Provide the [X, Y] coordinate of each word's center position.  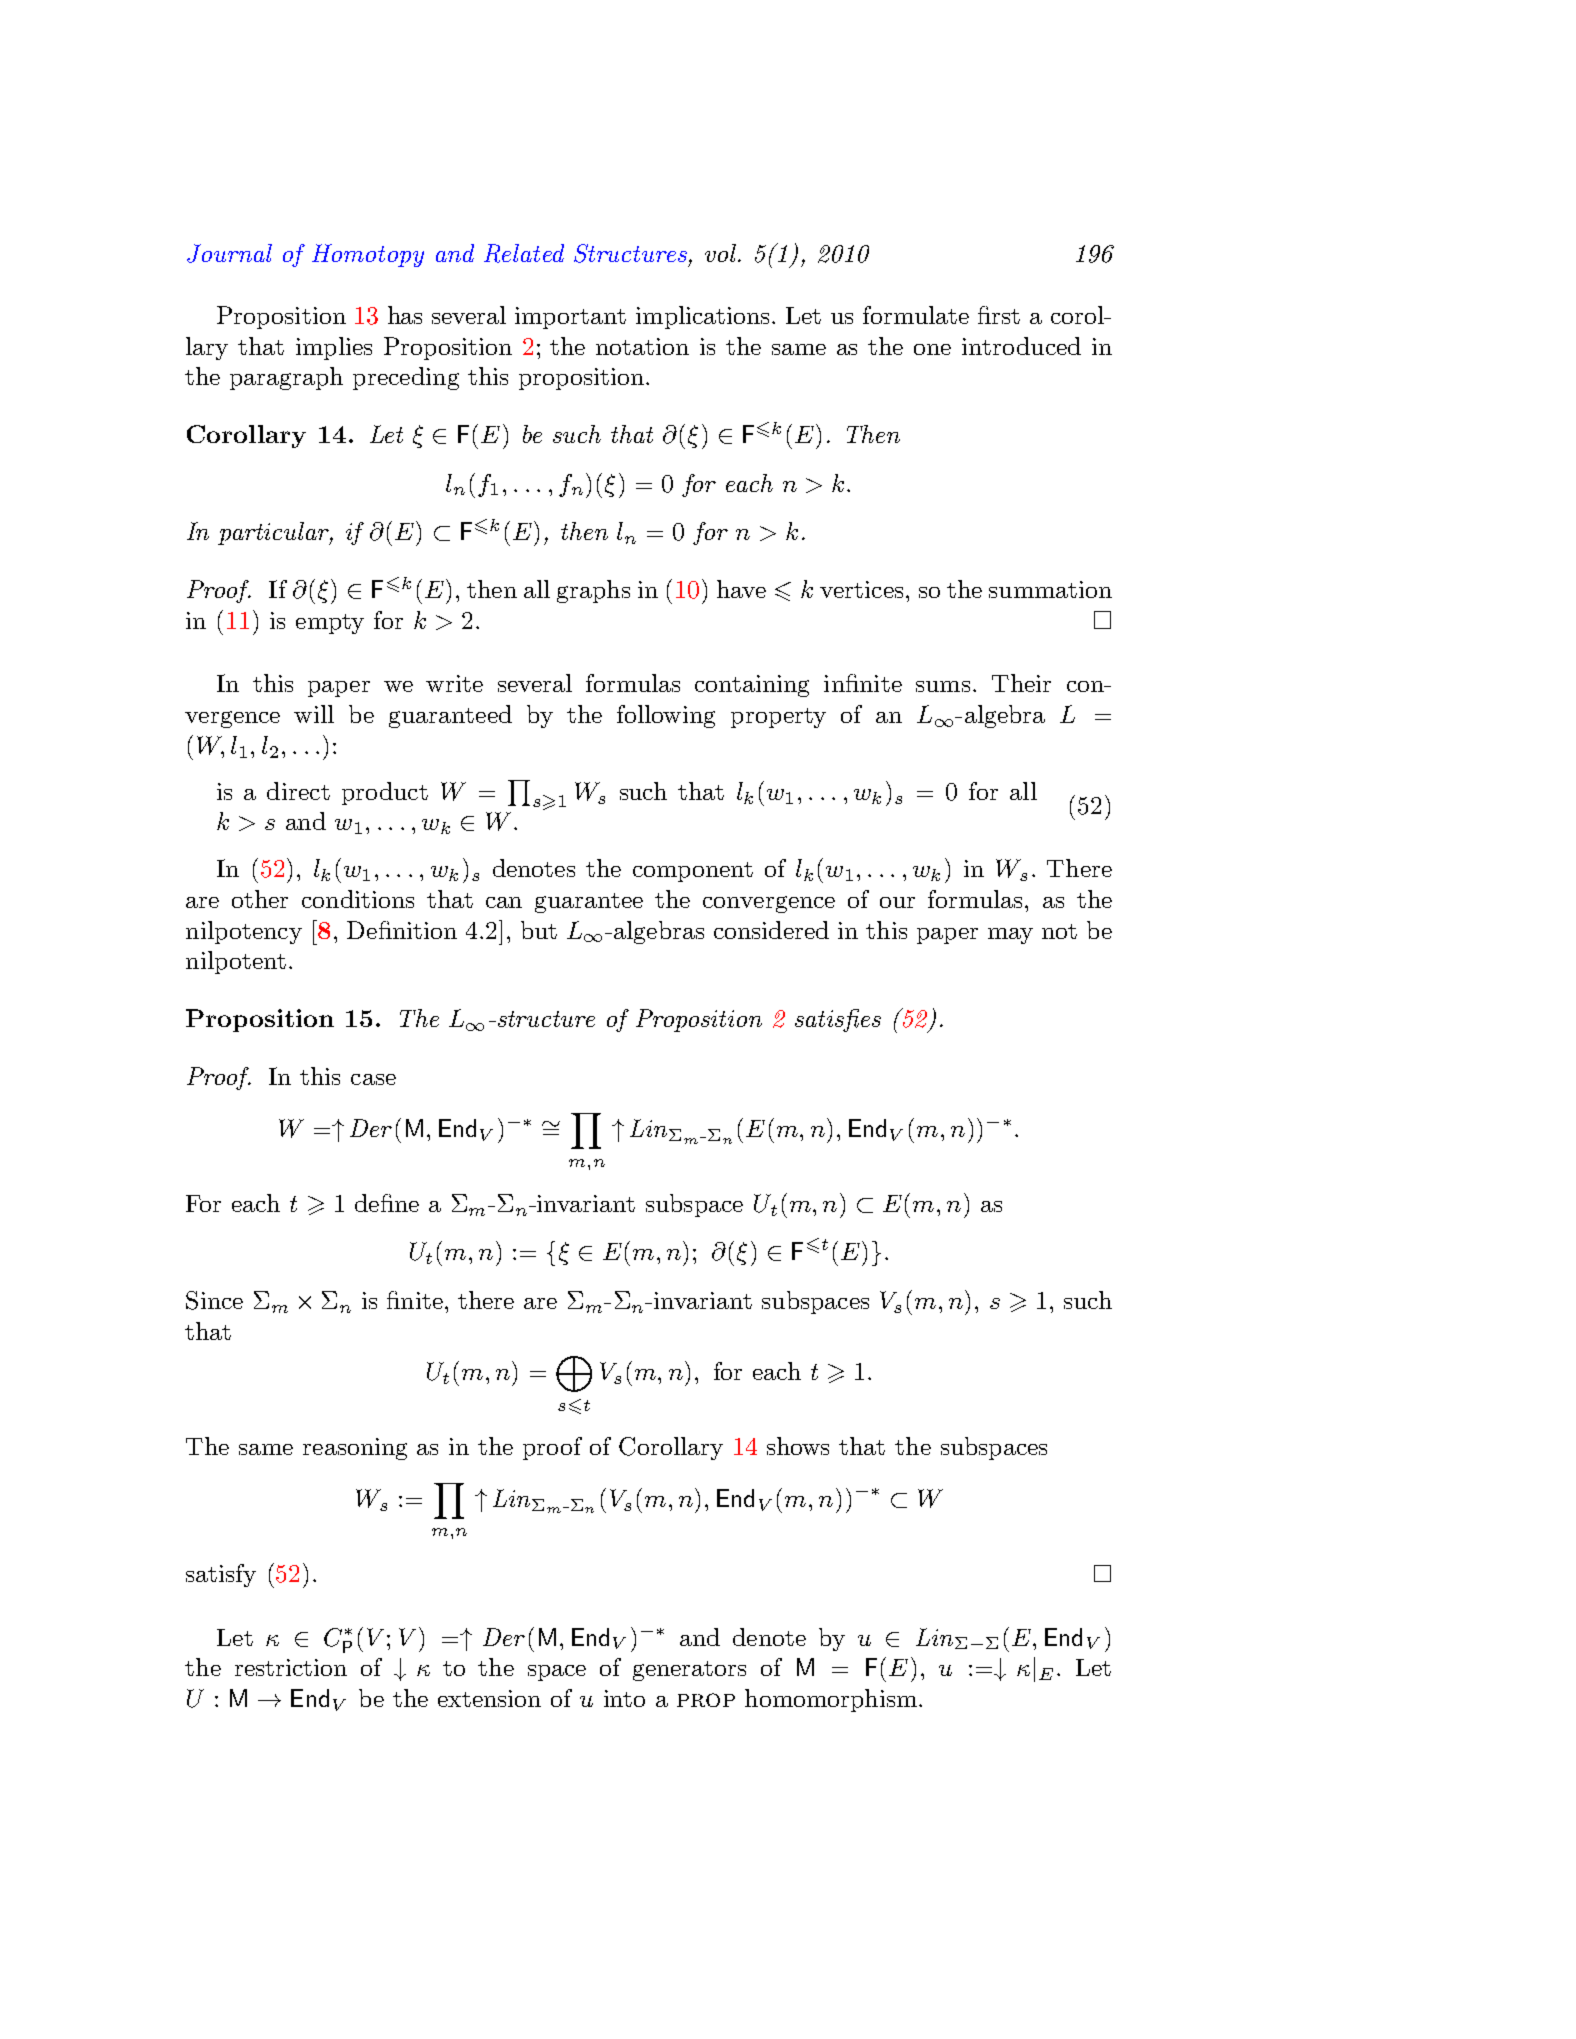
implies [334, 348]
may [1010, 936]
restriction [291, 1667]
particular [274, 533]
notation [642, 346]
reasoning [355, 1449]
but [539, 930]
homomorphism [831, 1700]
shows [798, 1446]
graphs [593, 591]
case [373, 1079]
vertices [861, 589]
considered [771, 930]
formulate [916, 315]
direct [298, 791]
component [693, 872]
